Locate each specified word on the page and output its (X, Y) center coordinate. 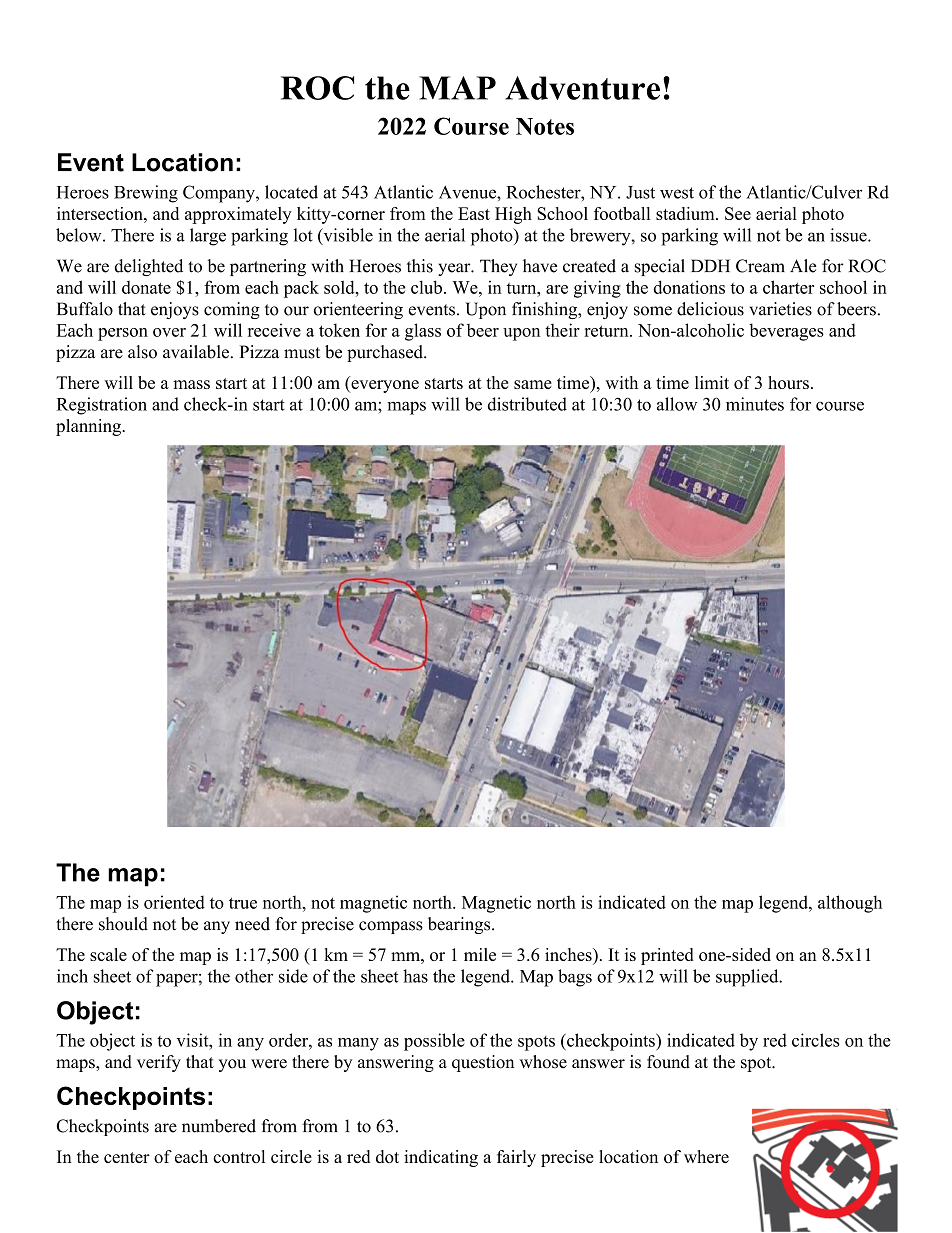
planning (89, 427)
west (677, 193)
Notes (545, 126)
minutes (755, 404)
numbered (219, 1126)
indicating (441, 1158)
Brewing (146, 194)
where (706, 1156)
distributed (527, 404)
